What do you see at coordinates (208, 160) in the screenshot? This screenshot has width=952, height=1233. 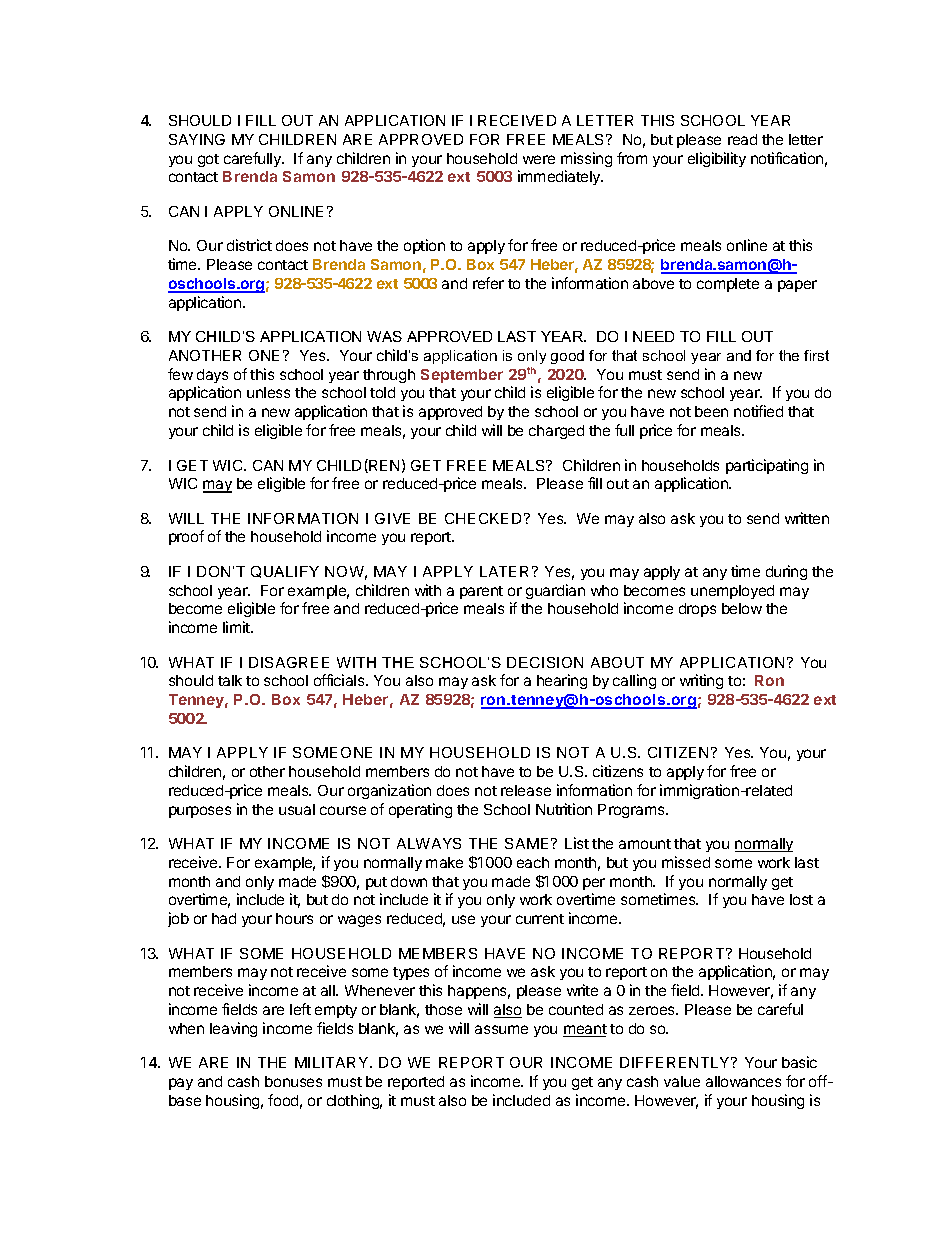 I see `got` at bounding box center [208, 160].
